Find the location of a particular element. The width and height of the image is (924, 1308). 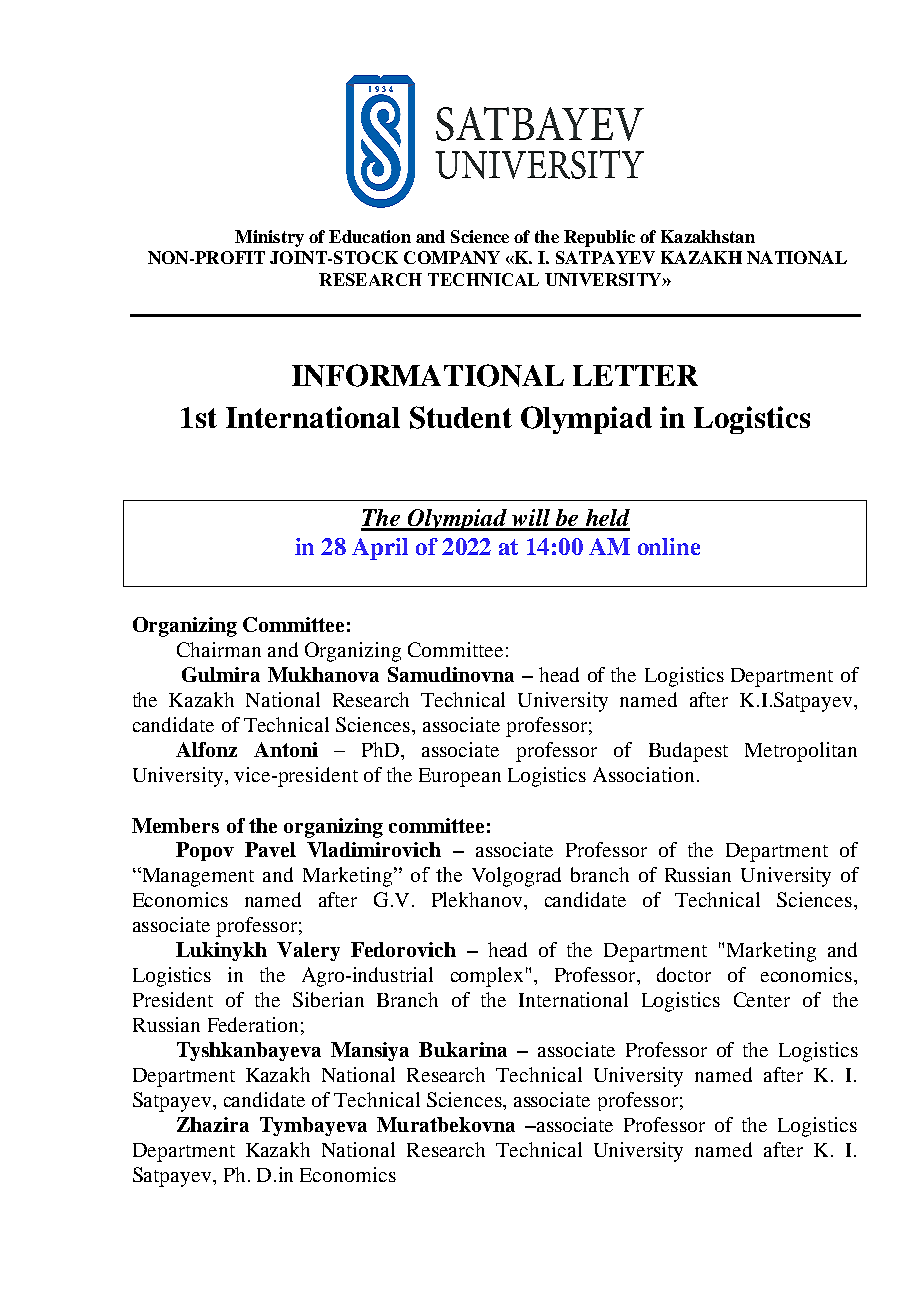

COMPANY is located at coordinates (452, 257).
